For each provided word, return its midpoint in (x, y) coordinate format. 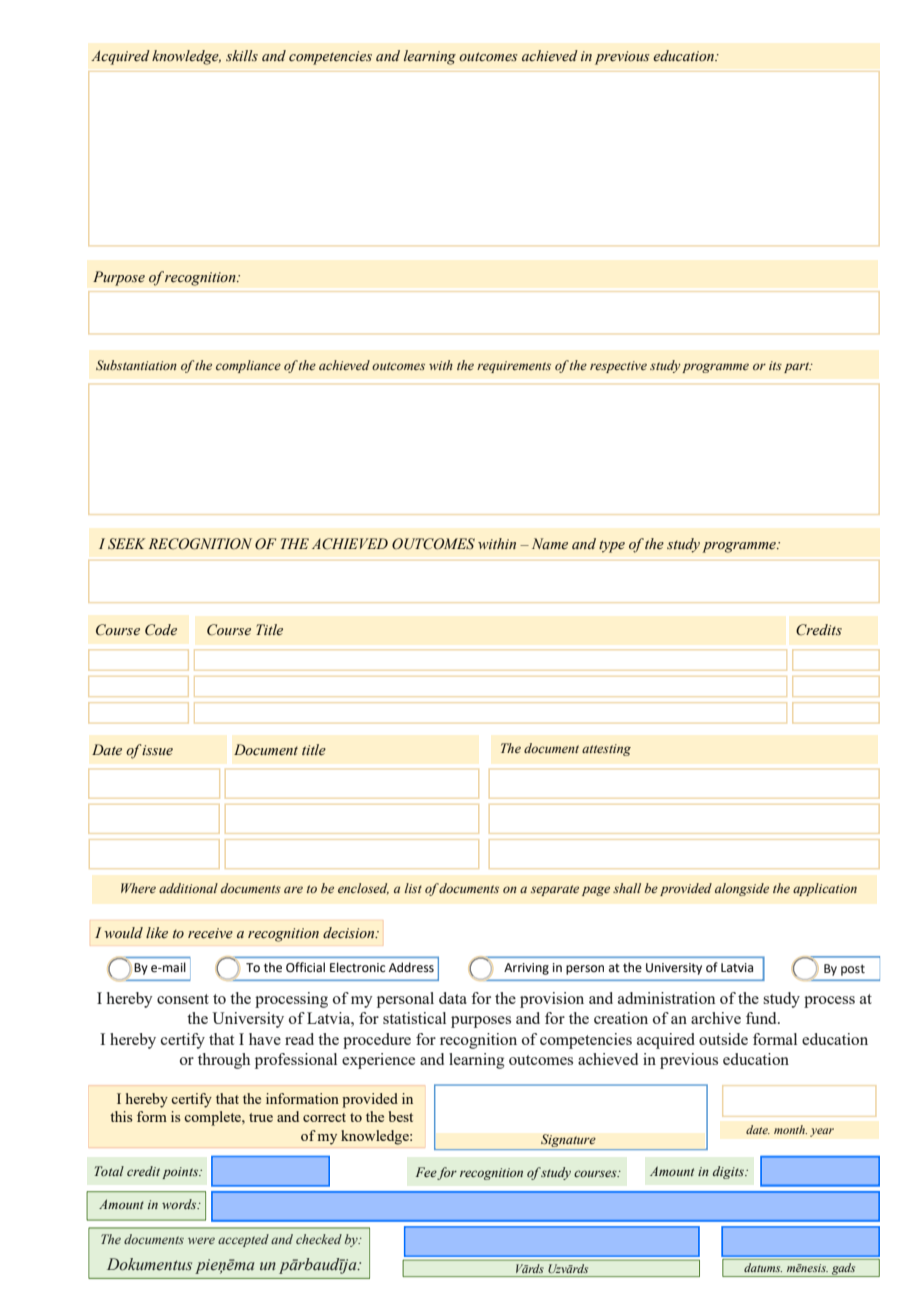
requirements (514, 367)
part (798, 367)
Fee (427, 1173)
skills (242, 56)
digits (729, 1172)
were (201, 1240)
